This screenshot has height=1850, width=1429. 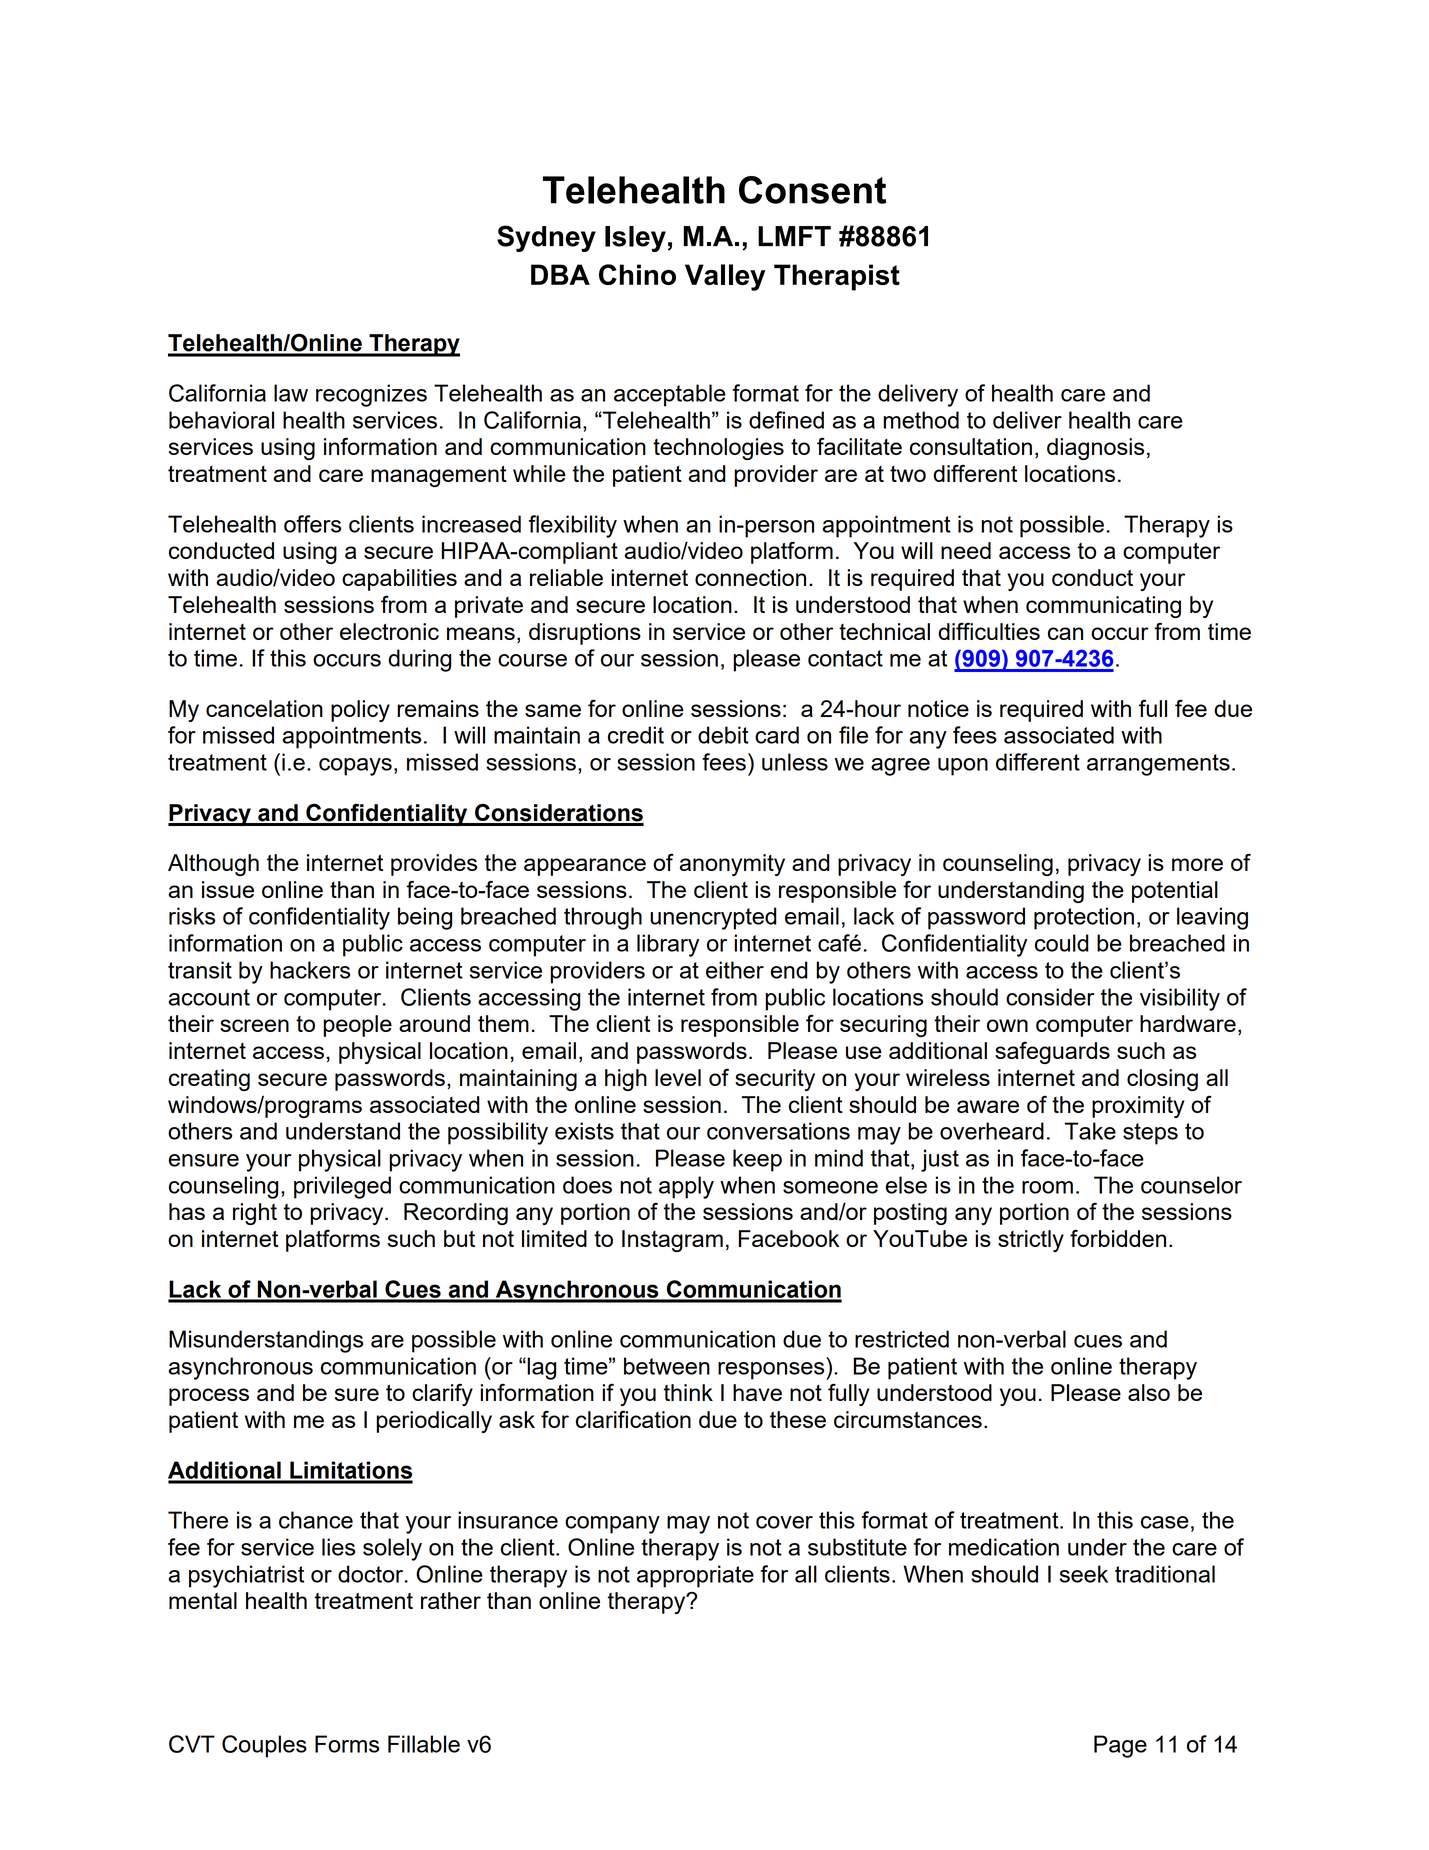 I want to click on privileged, so click(x=342, y=1187).
